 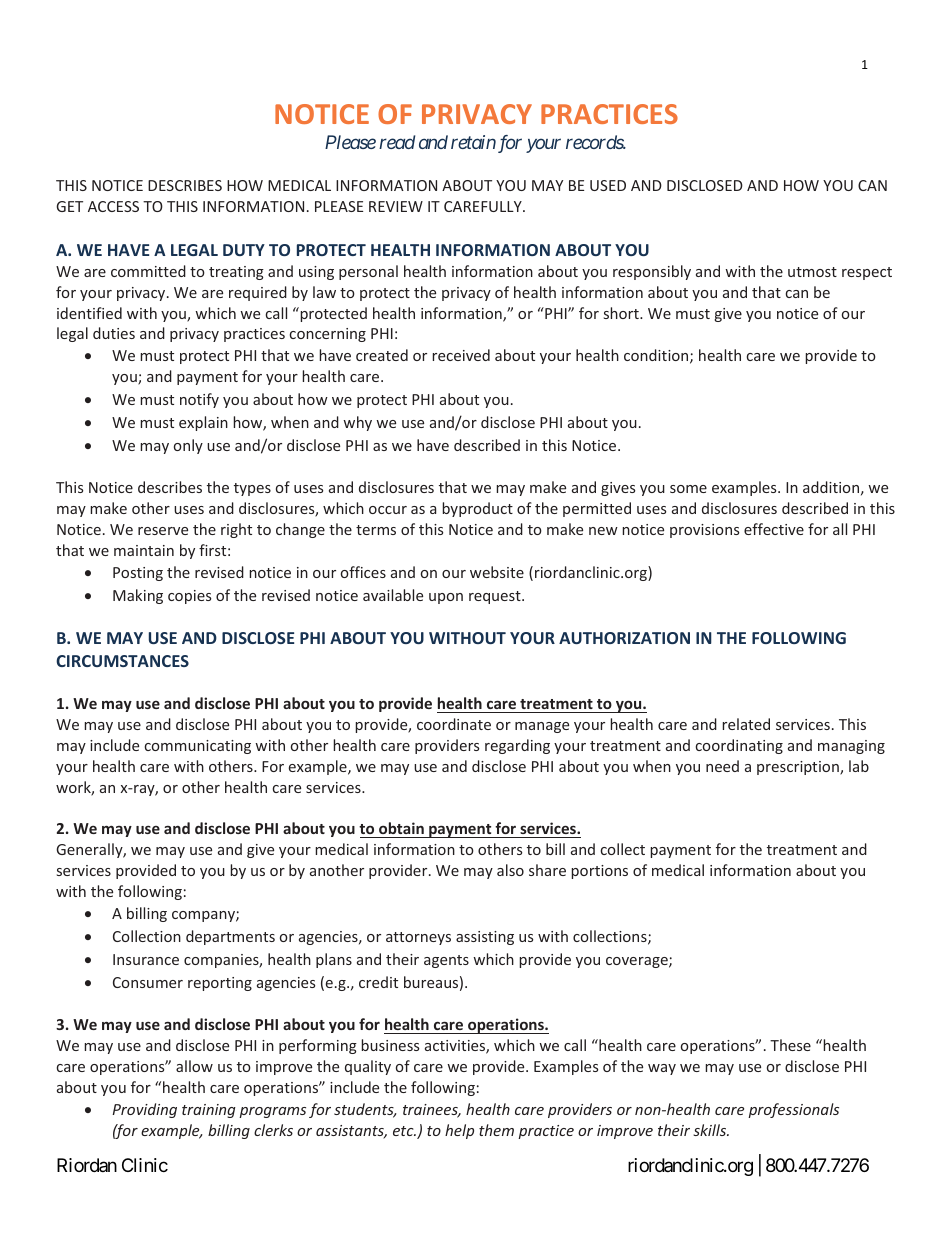 I want to click on ACCESS, so click(x=113, y=206).
